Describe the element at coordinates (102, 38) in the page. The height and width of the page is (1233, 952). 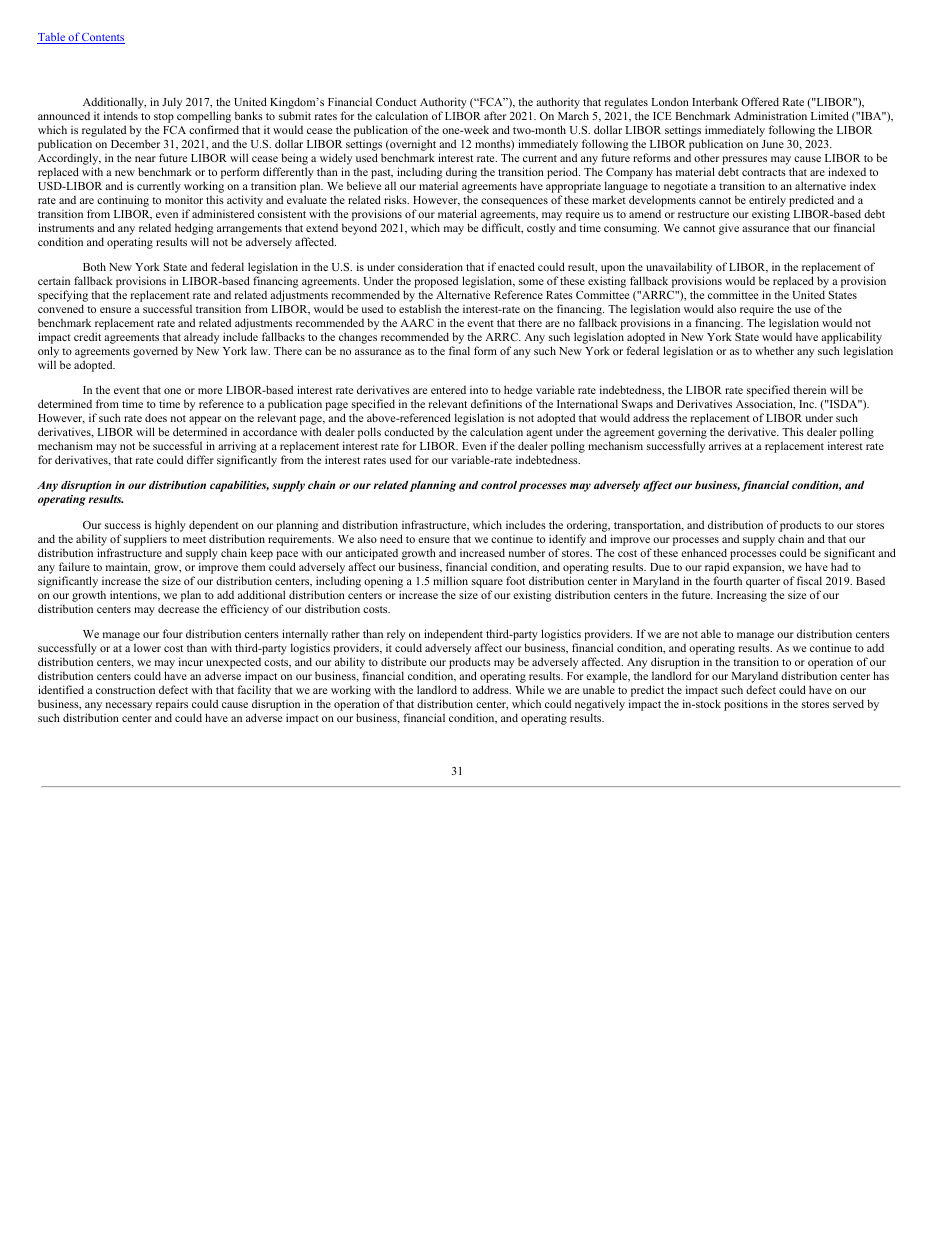
I see `Contents` at that location.
